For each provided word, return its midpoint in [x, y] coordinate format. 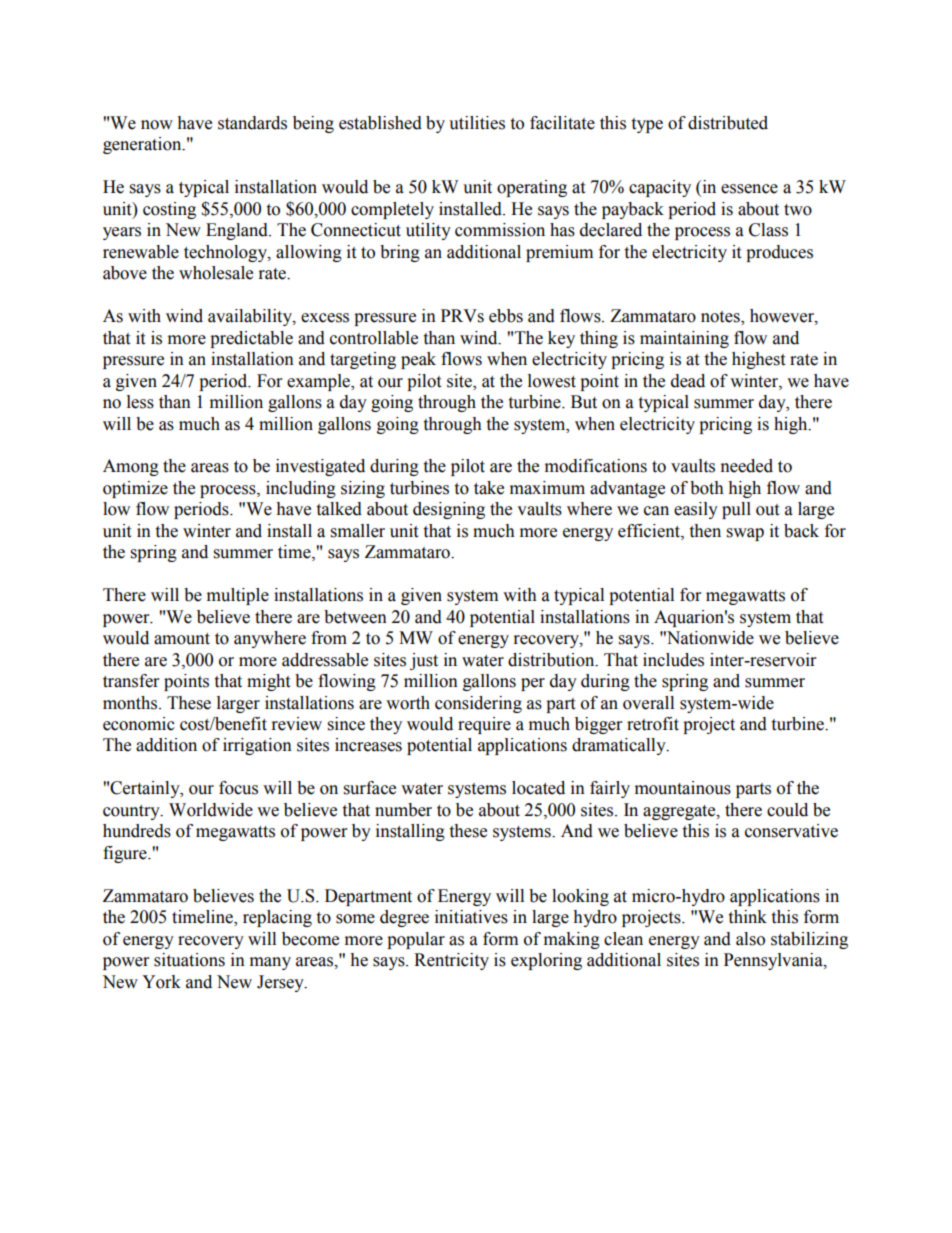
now [157, 125]
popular [416, 940]
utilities [477, 123]
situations [189, 960]
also [750, 939]
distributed [728, 123]
